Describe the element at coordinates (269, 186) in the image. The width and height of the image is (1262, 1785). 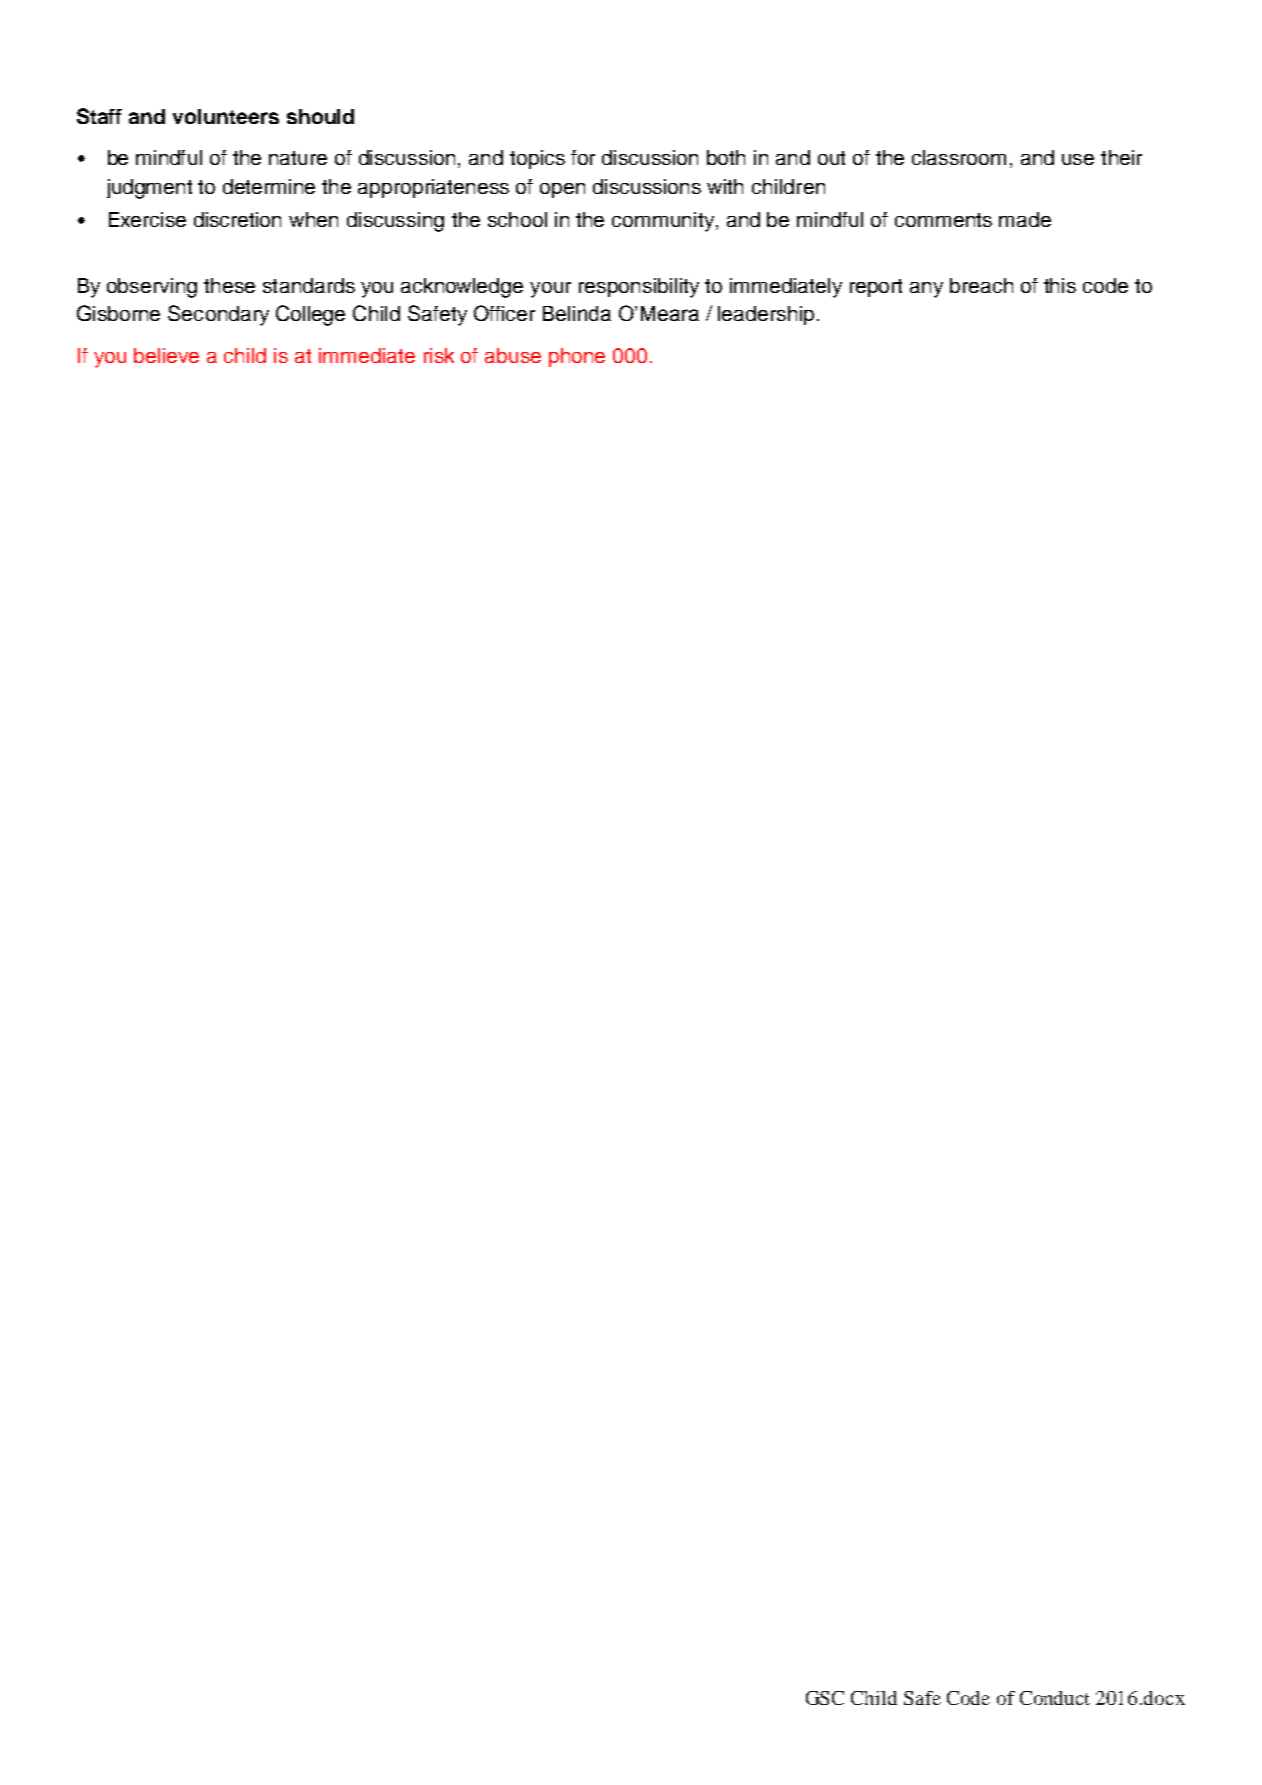
I see `determine` at that location.
